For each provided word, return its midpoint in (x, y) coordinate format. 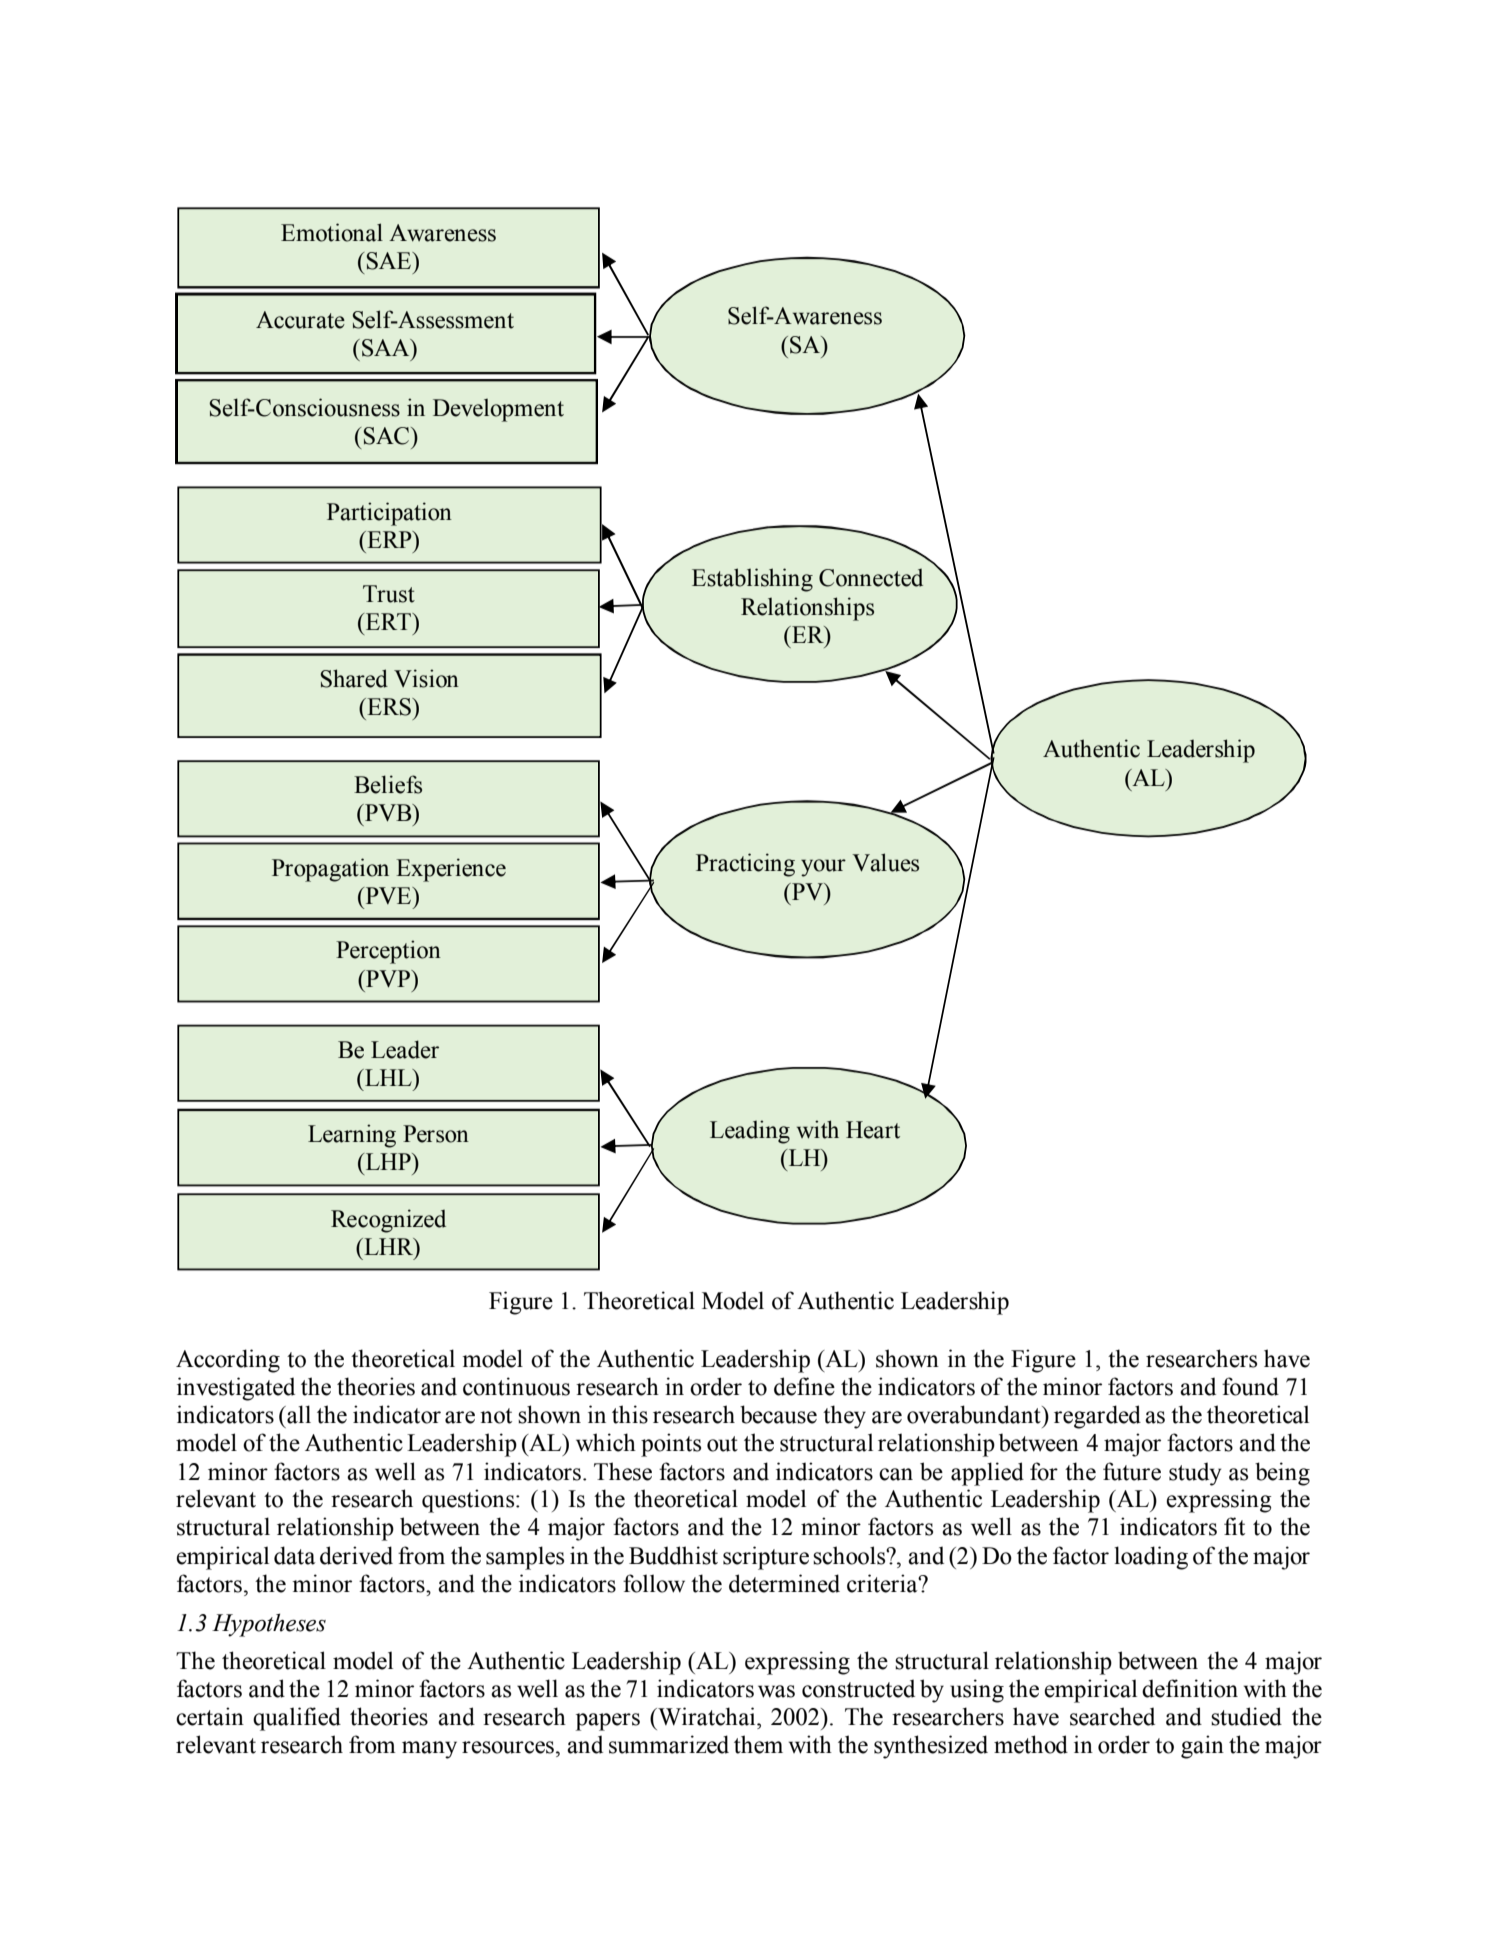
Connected (871, 578)
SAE (390, 261)
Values (885, 862)
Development (498, 410)
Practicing (745, 865)
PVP (388, 979)
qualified (297, 1719)
